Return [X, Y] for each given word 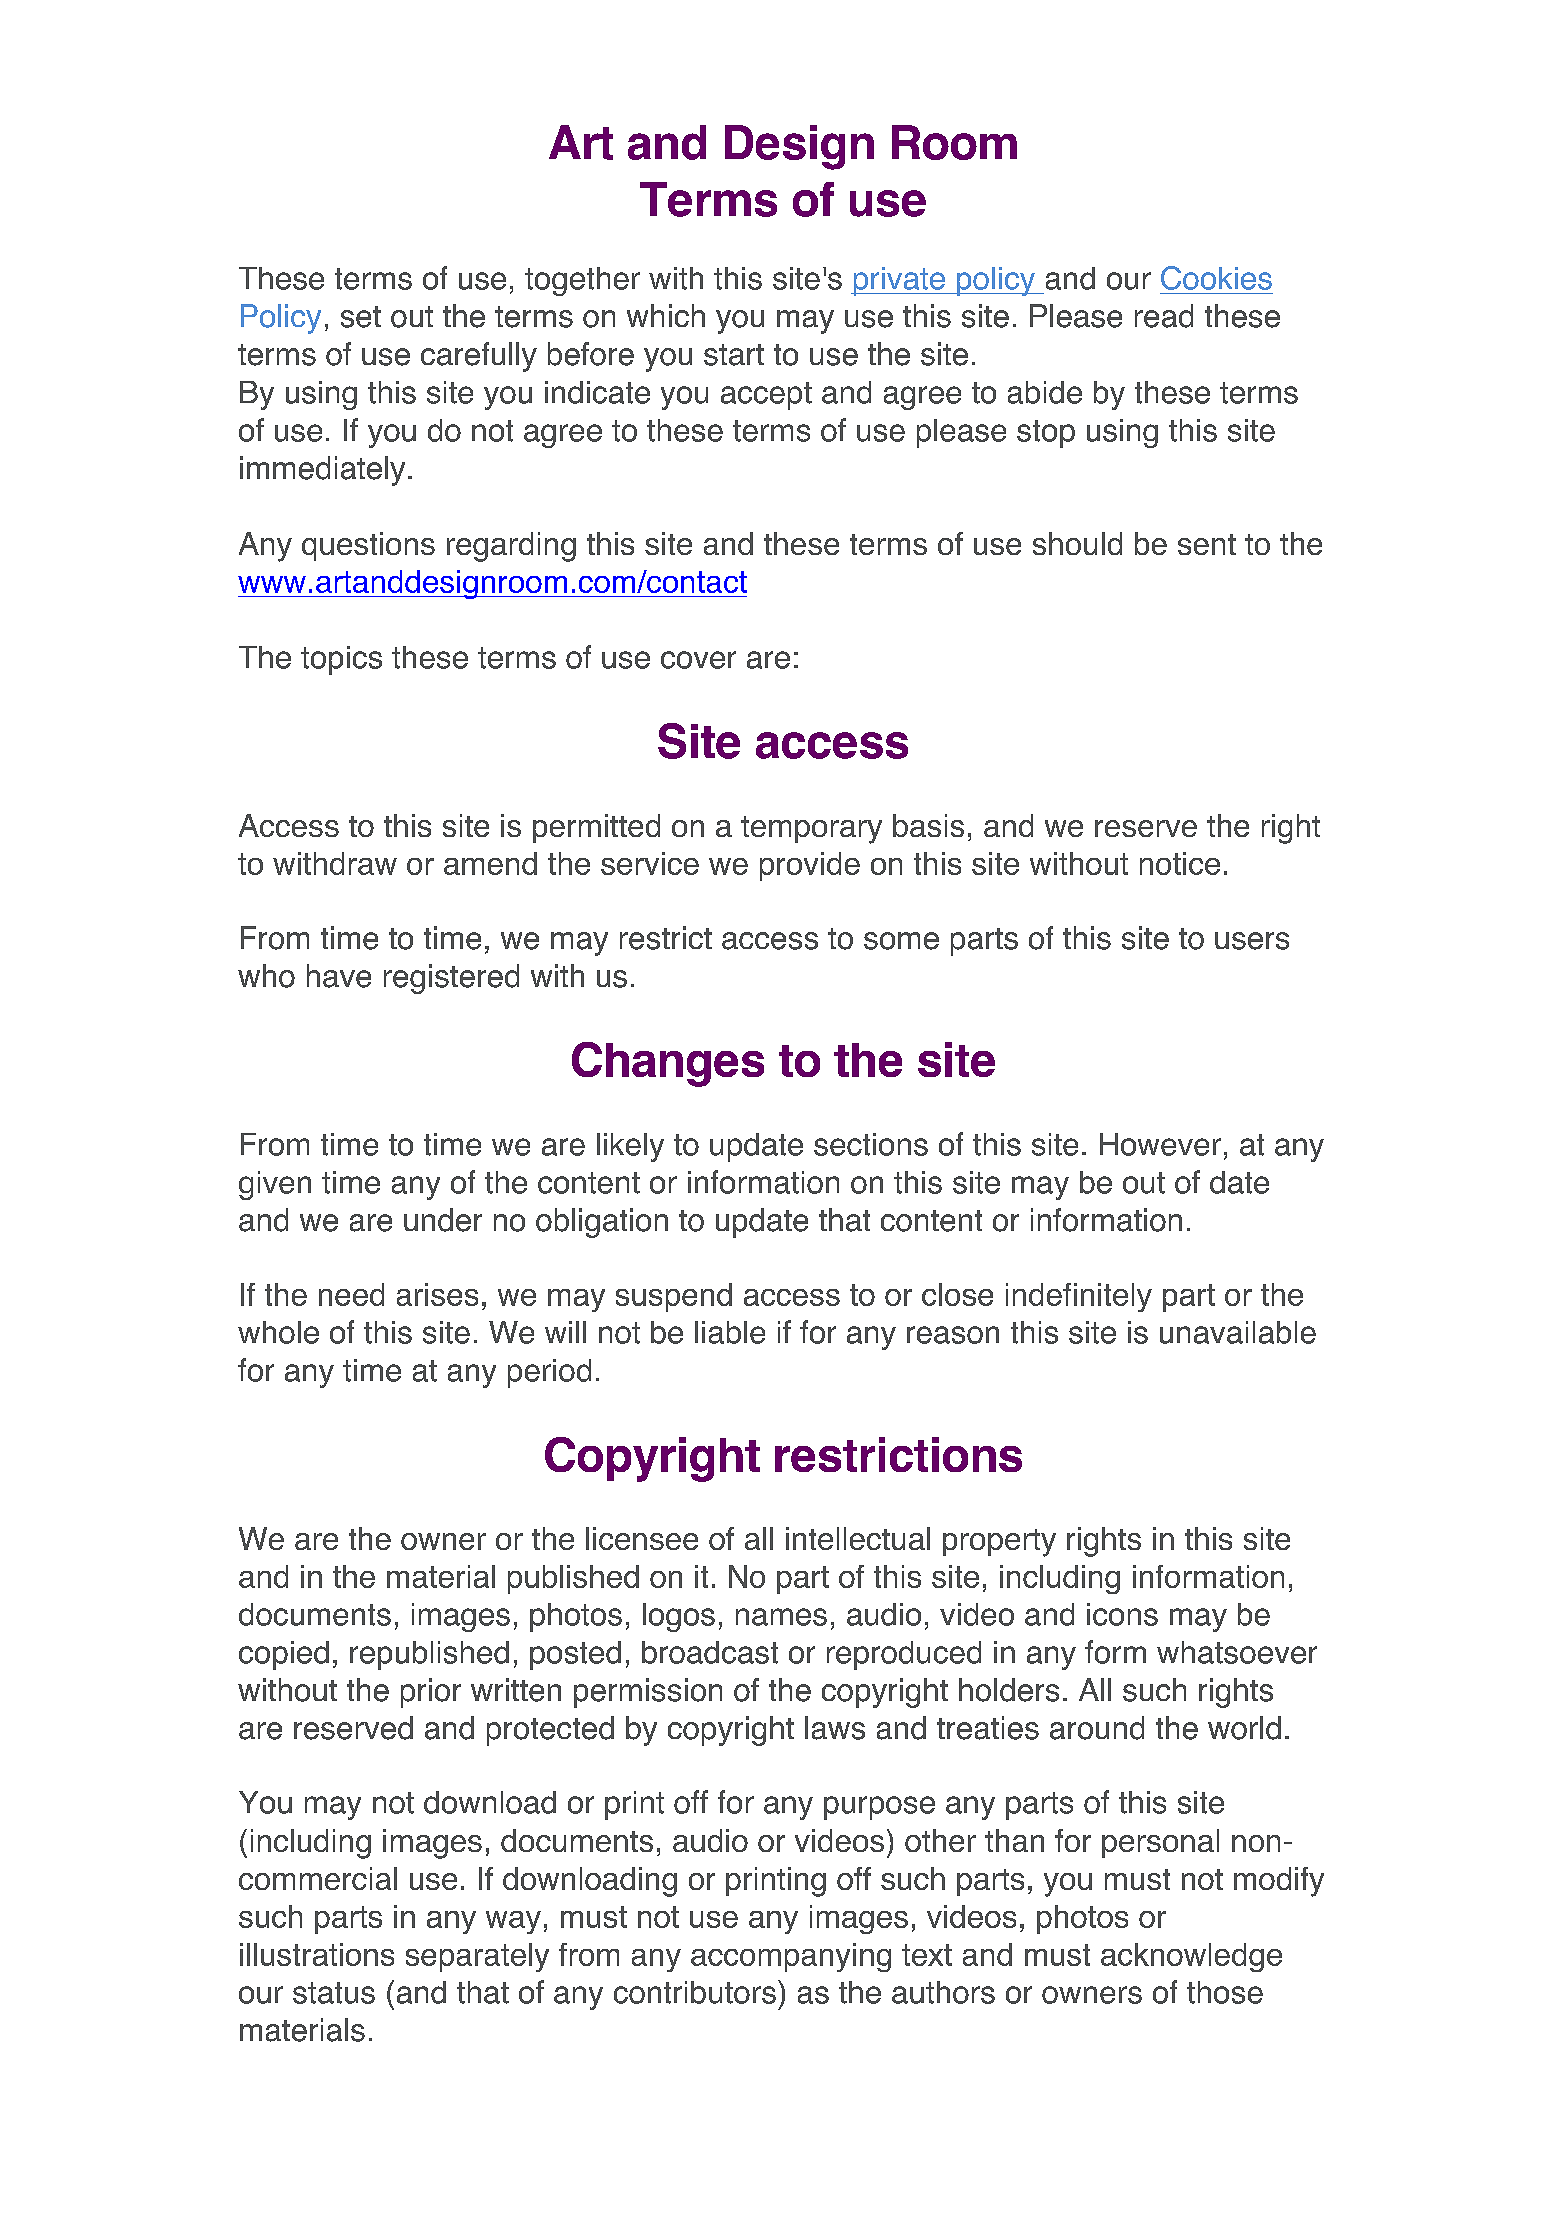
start [734, 355]
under [443, 1220]
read [1164, 316]
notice [1180, 863]
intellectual [858, 1538]
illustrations [317, 1954]
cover [698, 660]
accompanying [791, 1957]
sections [871, 1144]
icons [1122, 1614]
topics [341, 660]
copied [284, 1655]
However [1160, 1144]
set [361, 317]
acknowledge [1191, 1957]
